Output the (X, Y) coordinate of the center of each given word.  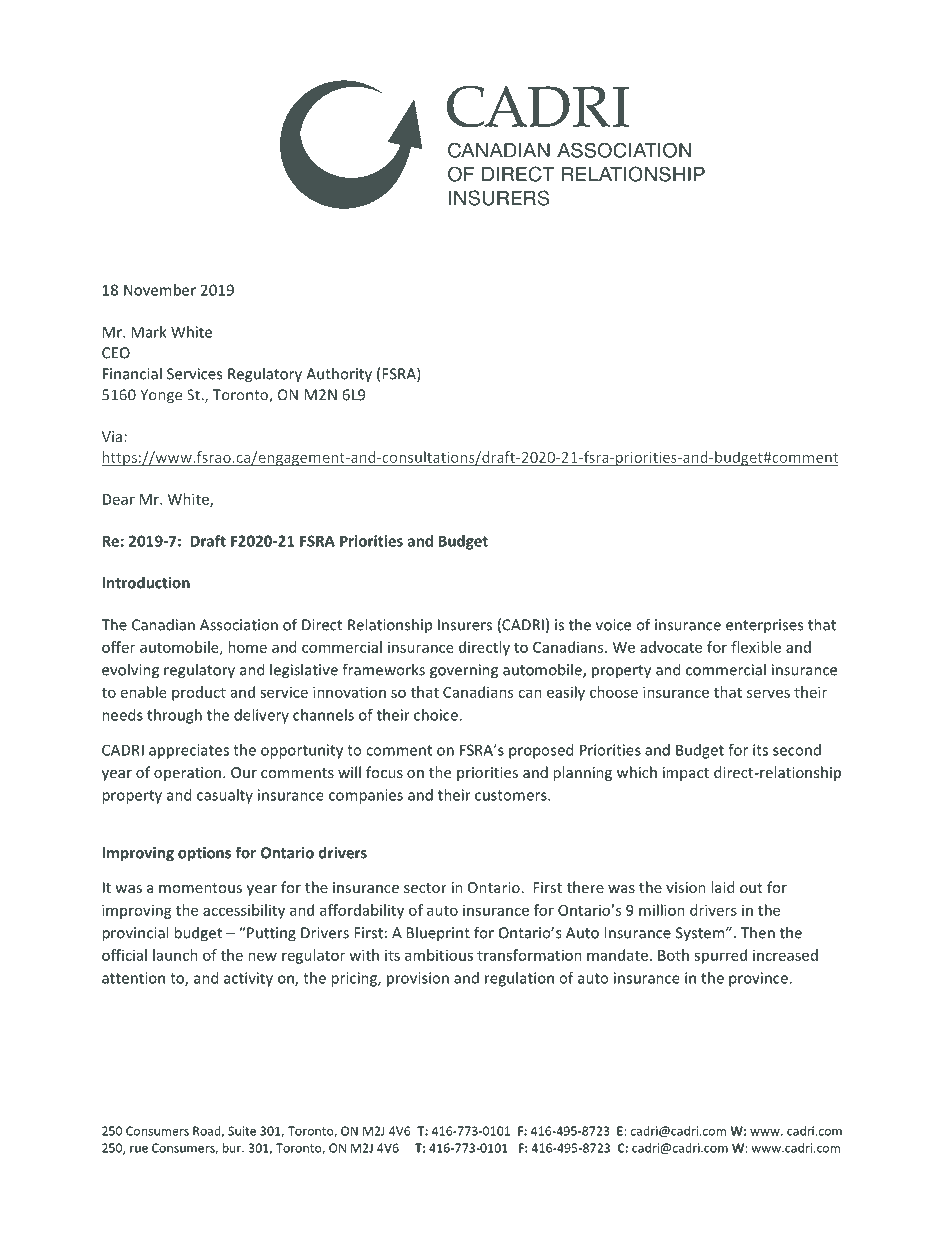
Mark (148, 332)
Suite (242, 1131)
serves (768, 693)
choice (437, 715)
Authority (339, 375)
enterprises (764, 626)
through (174, 716)
